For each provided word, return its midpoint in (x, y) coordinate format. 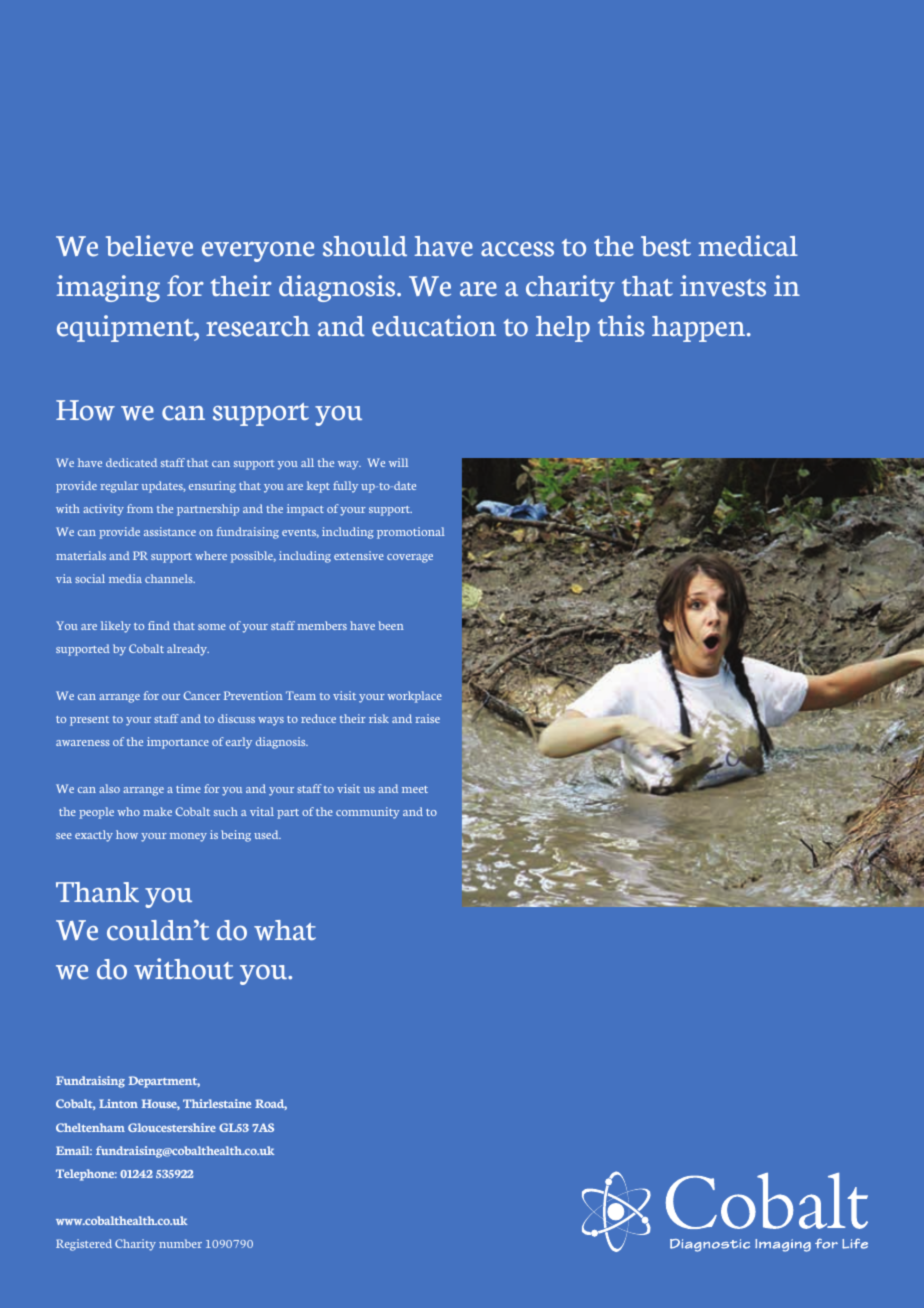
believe (149, 246)
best (666, 246)
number (180, 1243)
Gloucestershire (172, 1127)
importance (178, 743)
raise (427, 718)
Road (271, 1104)
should (365, 246)
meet (415, 789)
